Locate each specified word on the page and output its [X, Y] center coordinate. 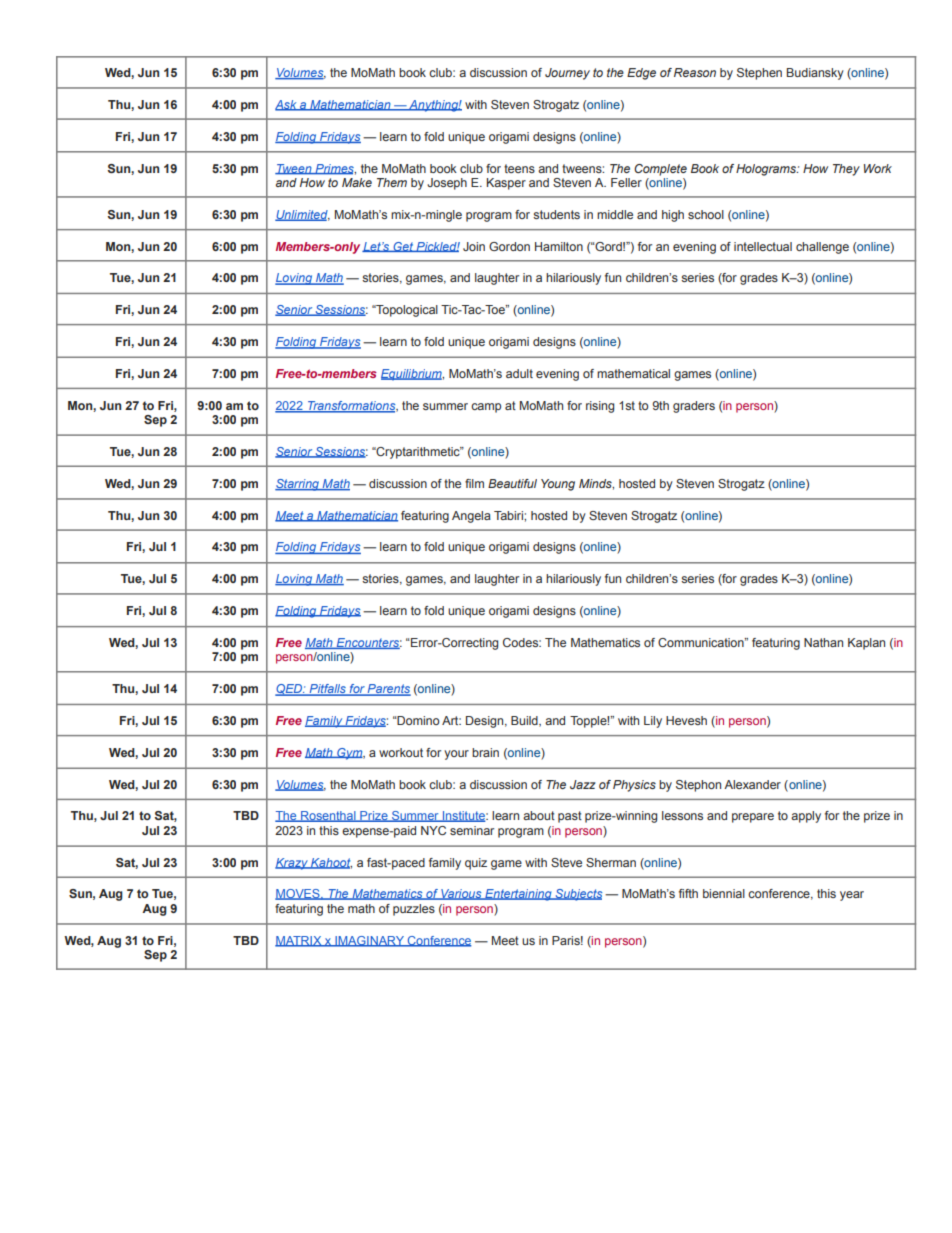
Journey [567, 74]
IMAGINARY [369, 941]
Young [558, 485]
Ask [287, 105]
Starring [298, 485]
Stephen [759, 74]
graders [694, 407]
